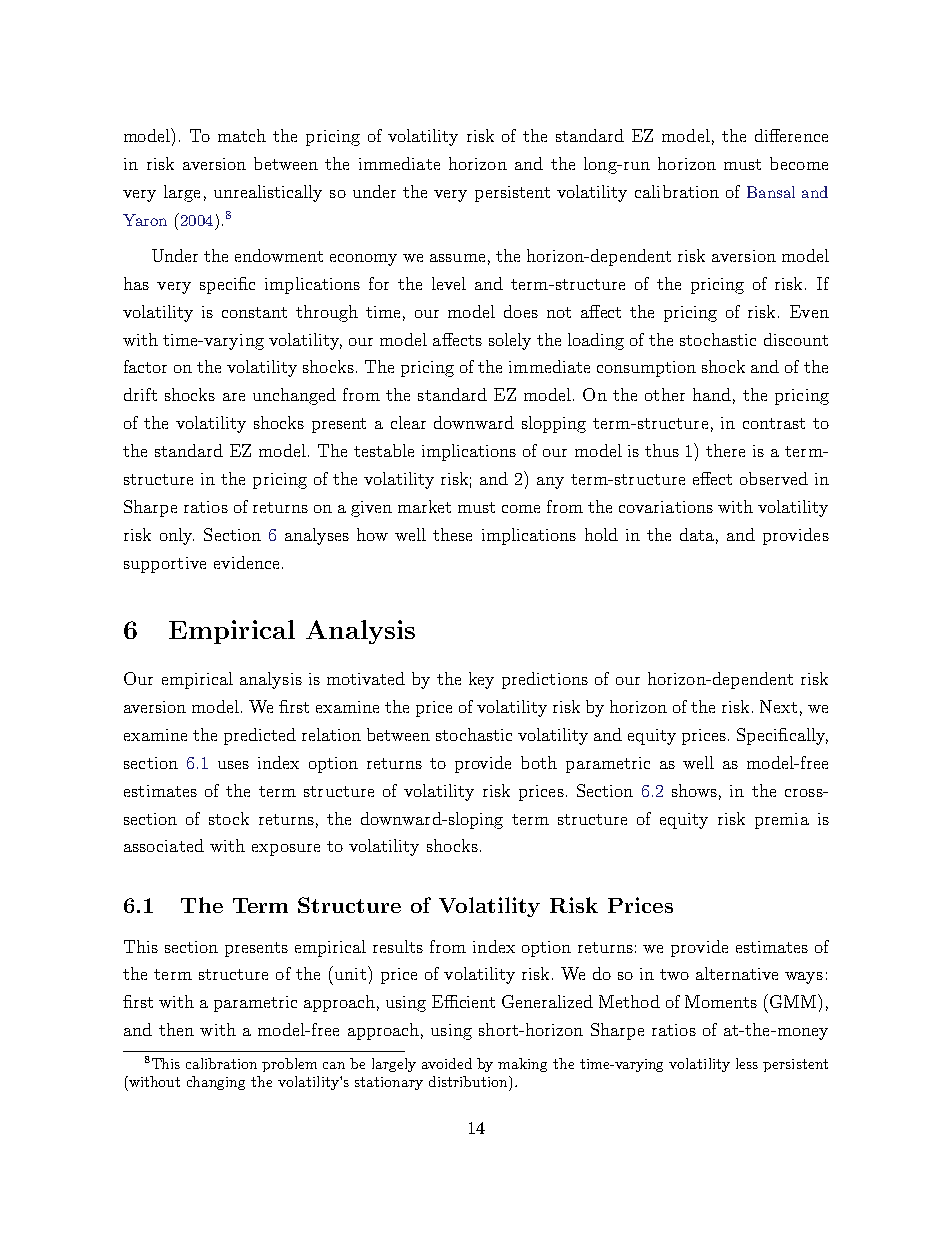 The image size is (952, 1233). I want to click on Bansal, so click(771, 192).
